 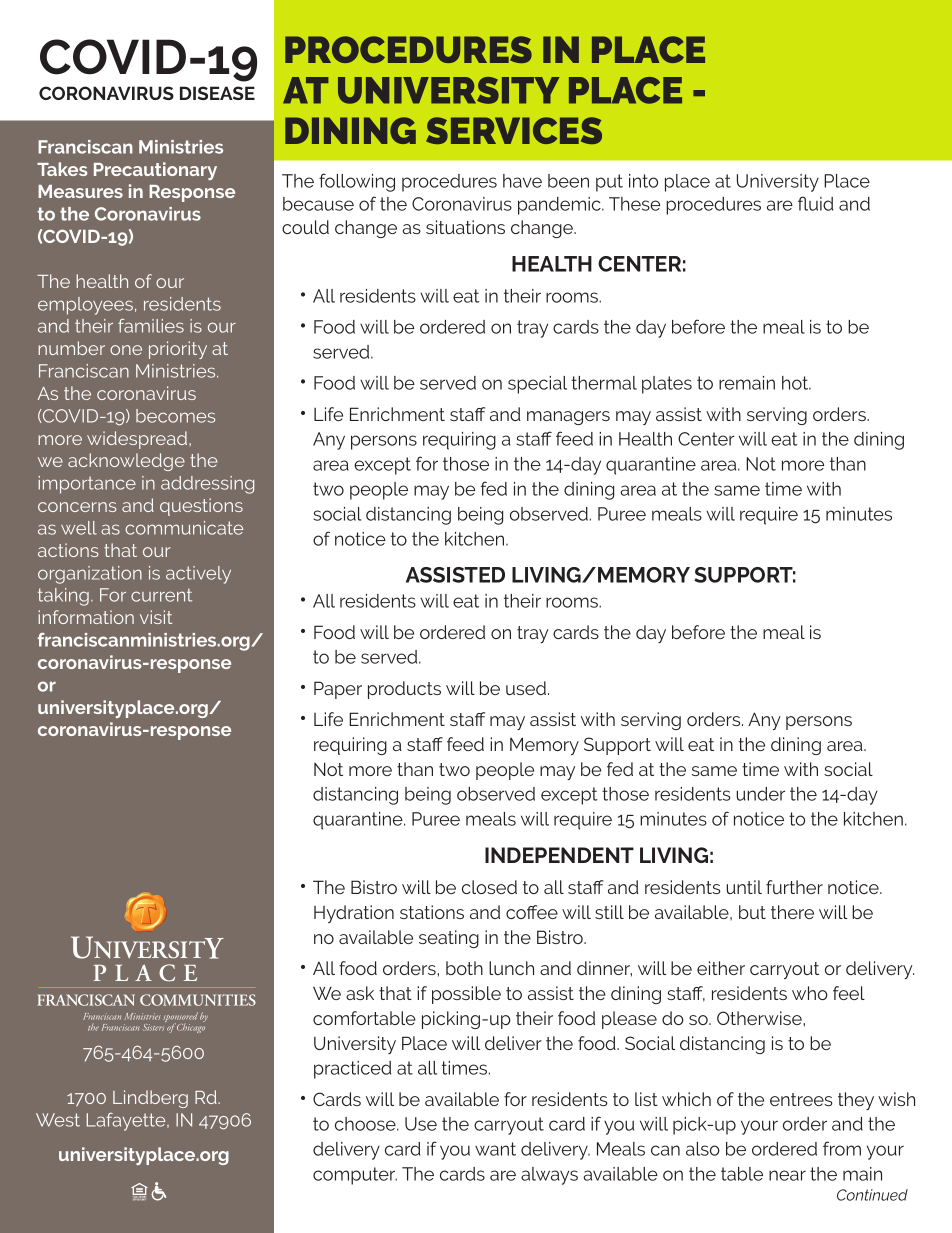 I want to click on under, so click(x=760, y=794).
